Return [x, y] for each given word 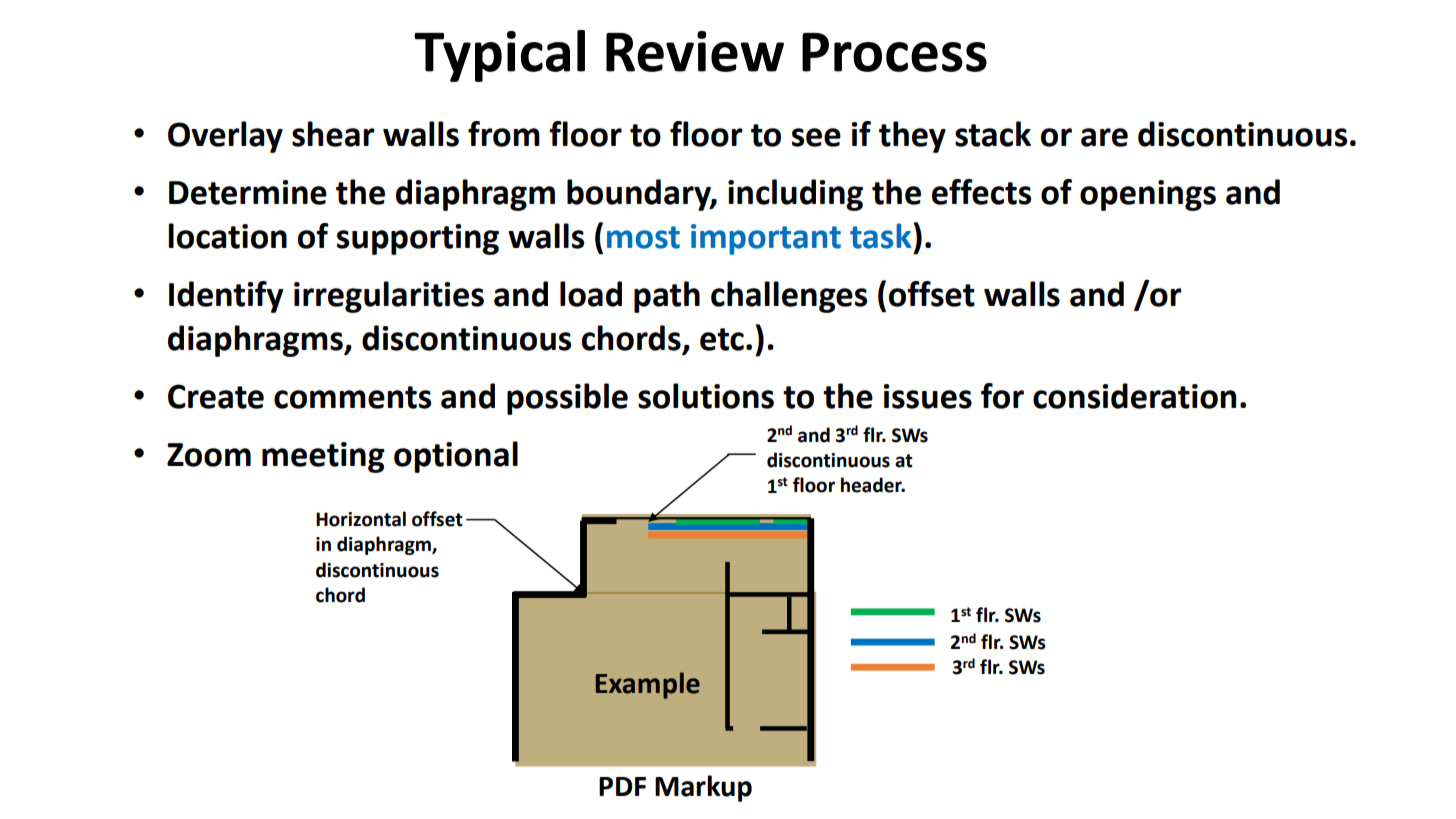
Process [894, 52]
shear [333, 134]
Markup [703, 788]
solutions [706, 396]
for [1002, 396]
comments [352, 397]
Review [695, 51]
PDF [622, 786]
